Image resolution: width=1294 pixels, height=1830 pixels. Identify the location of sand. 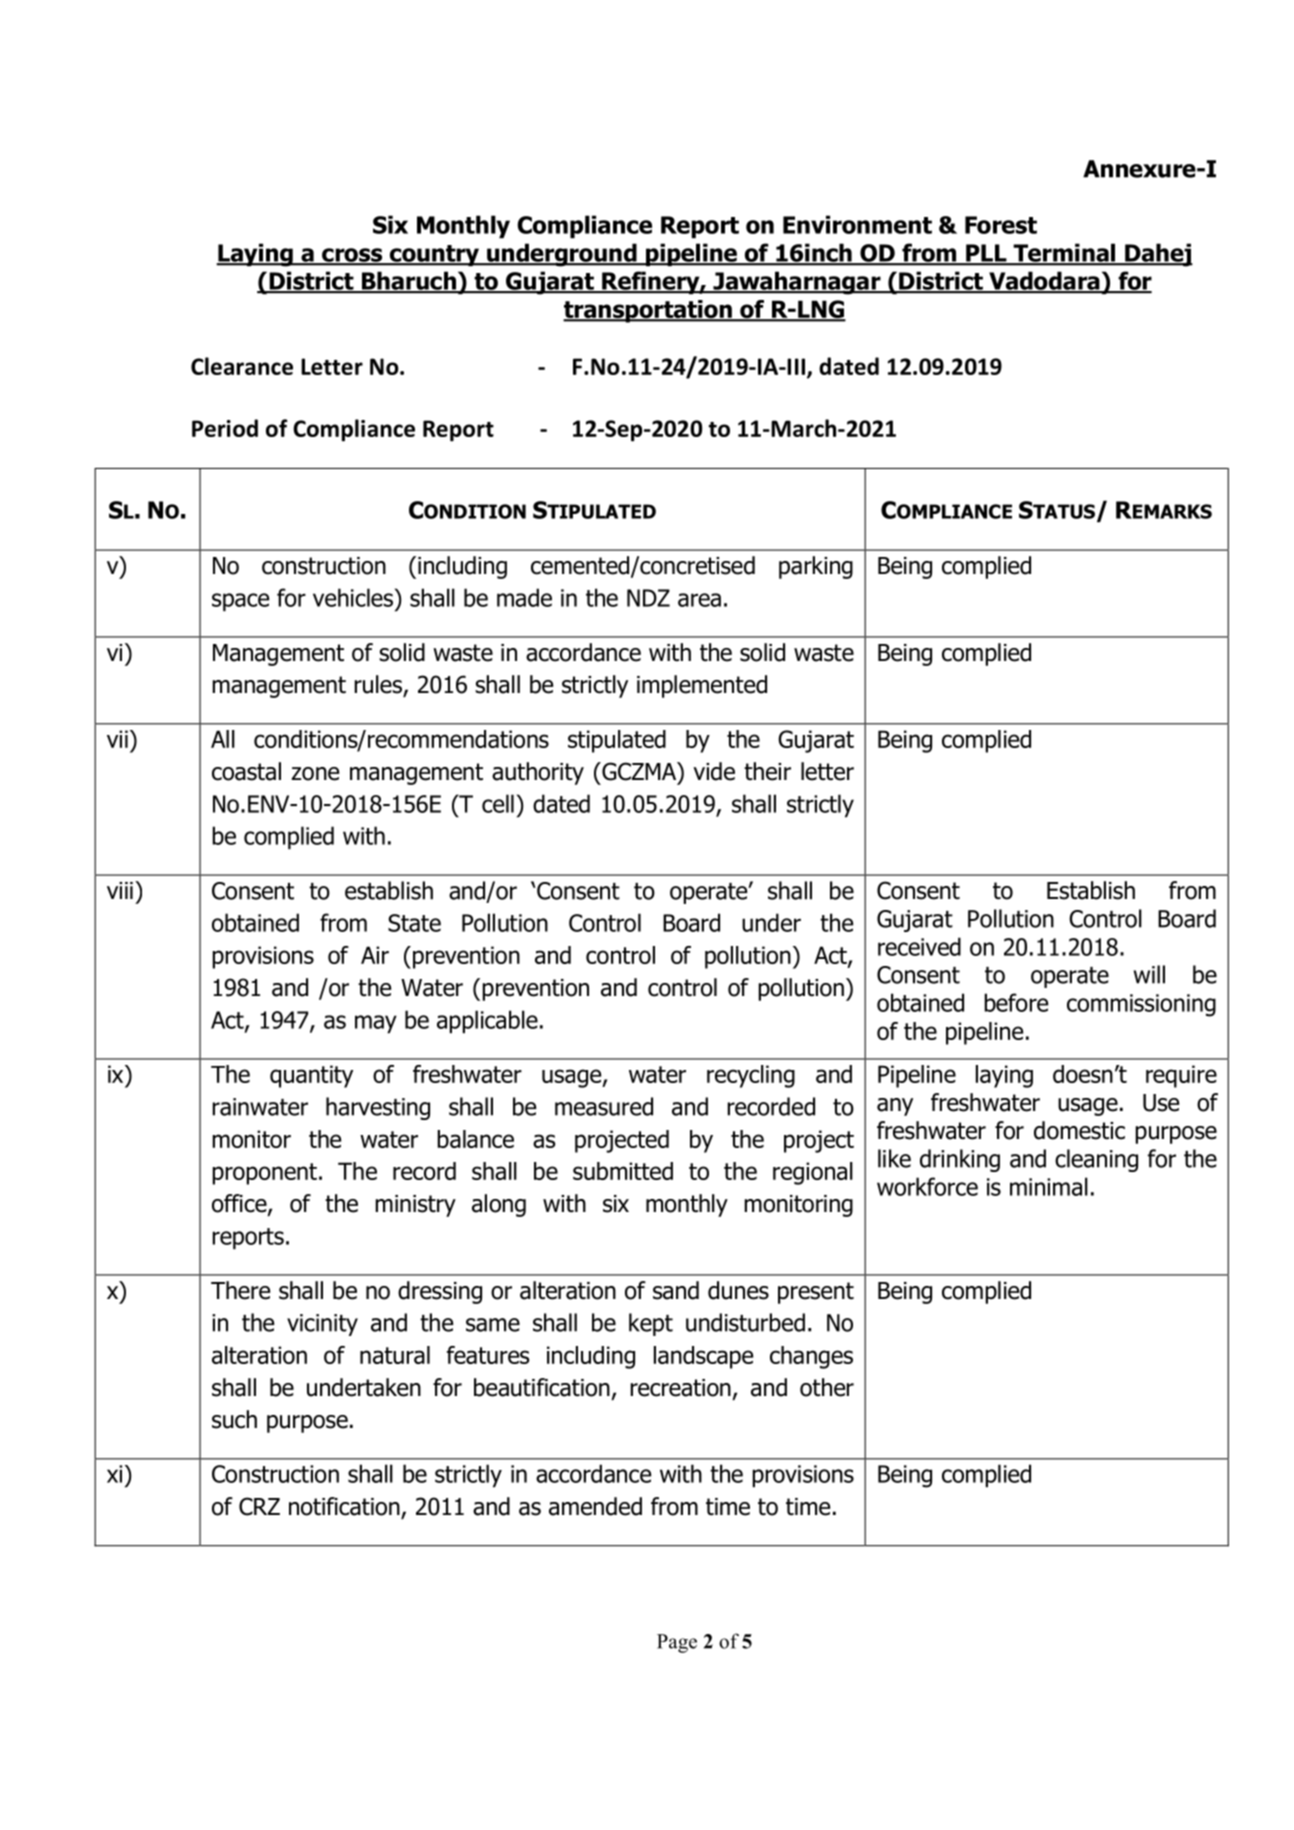
(676, 1290).
